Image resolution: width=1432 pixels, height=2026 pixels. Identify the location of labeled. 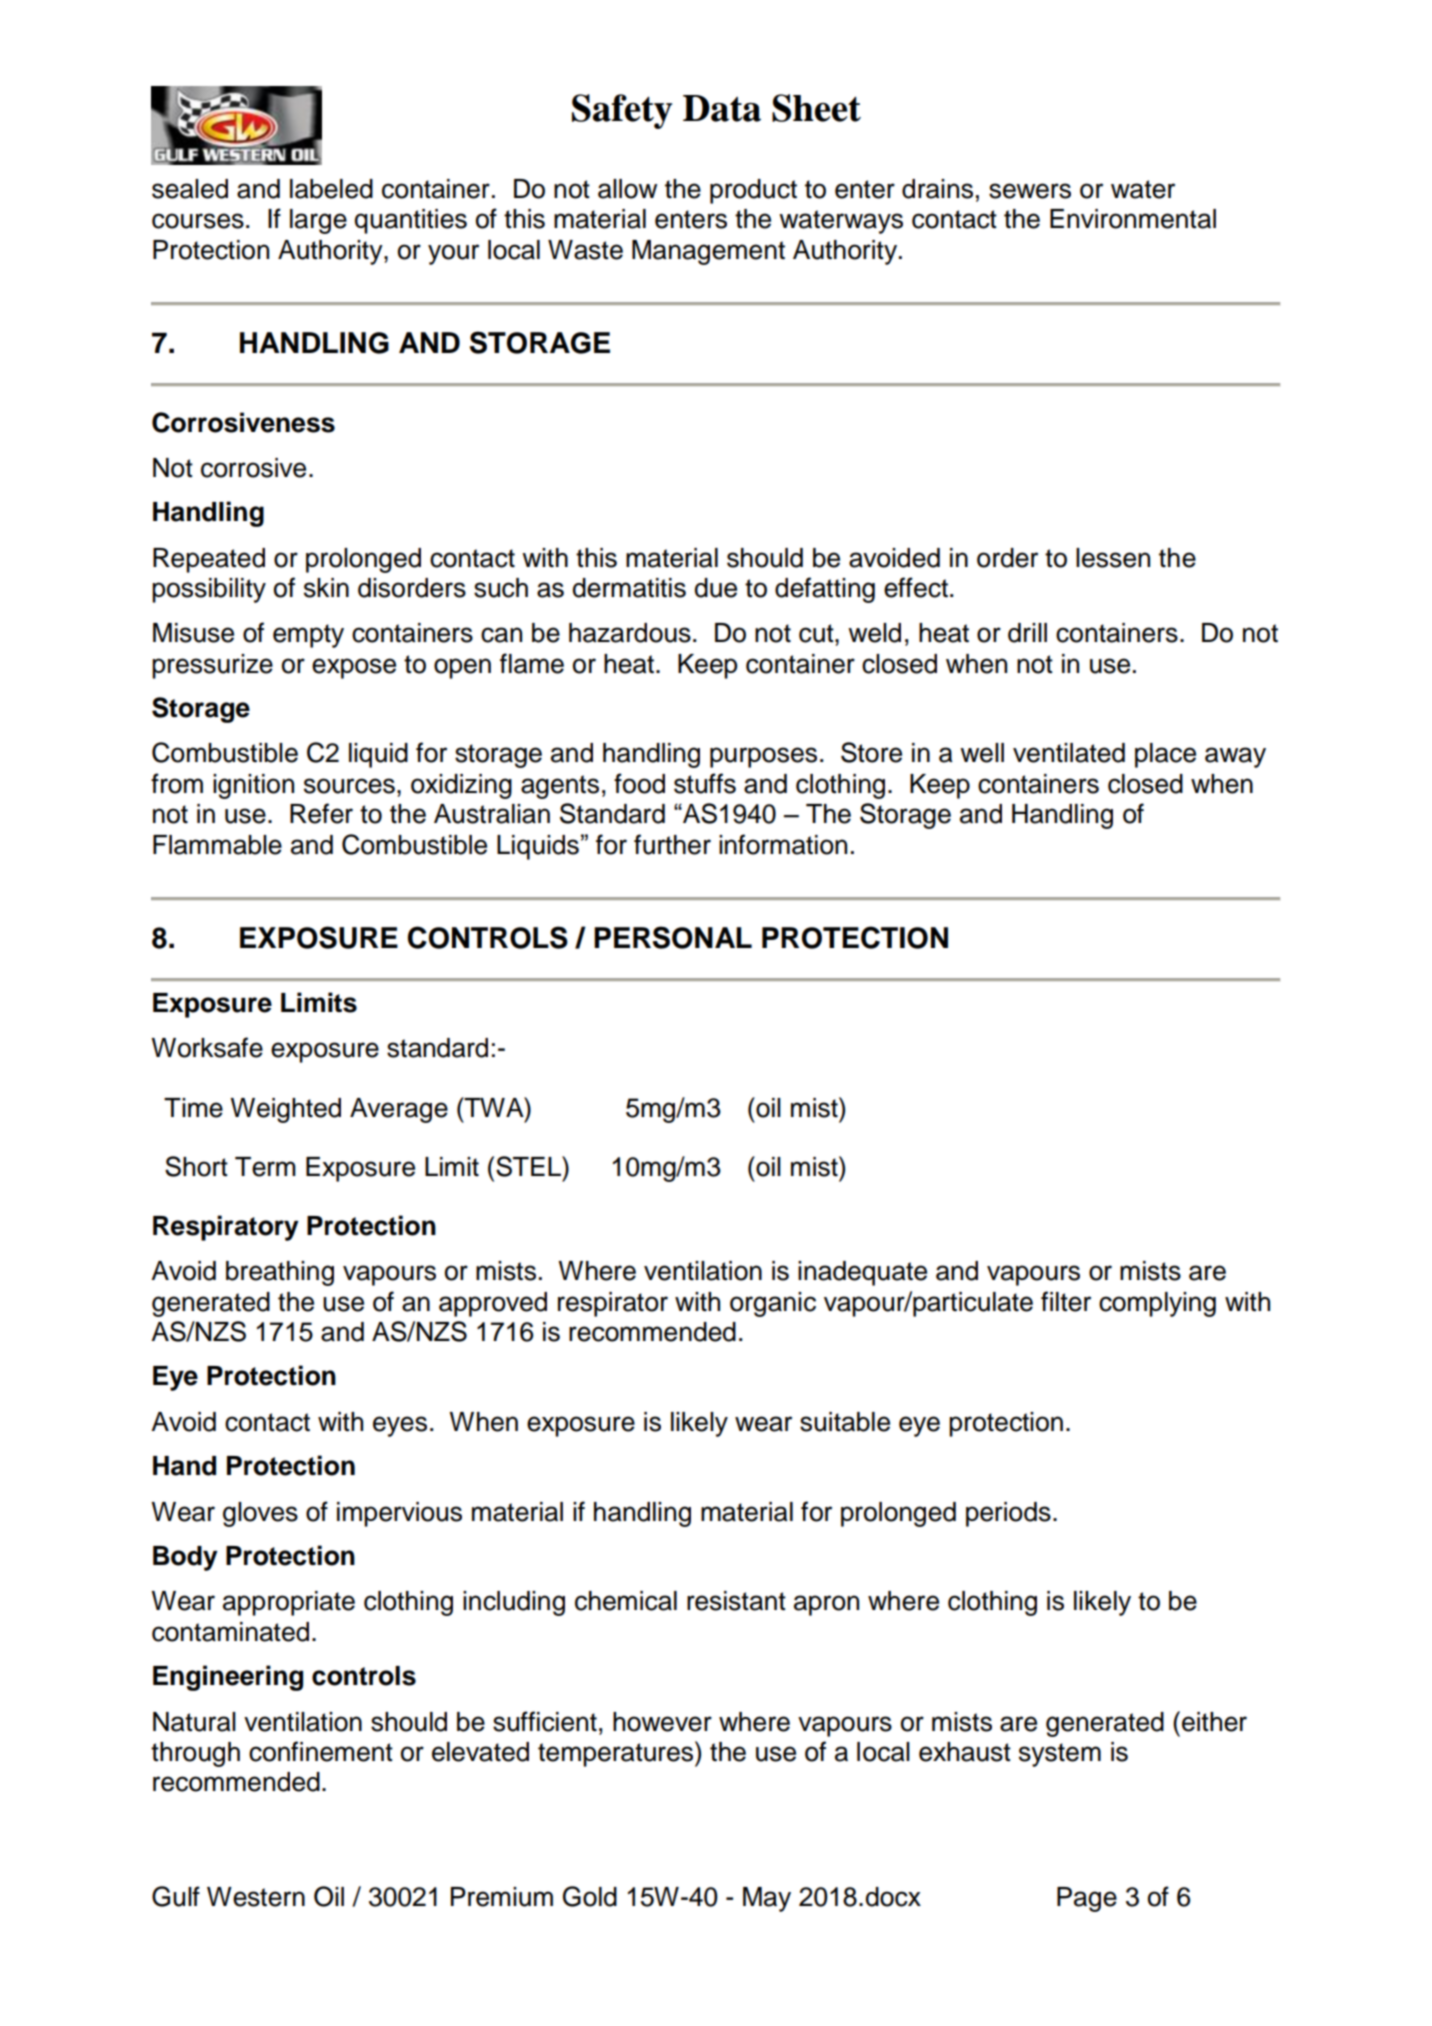
(331, 189).
